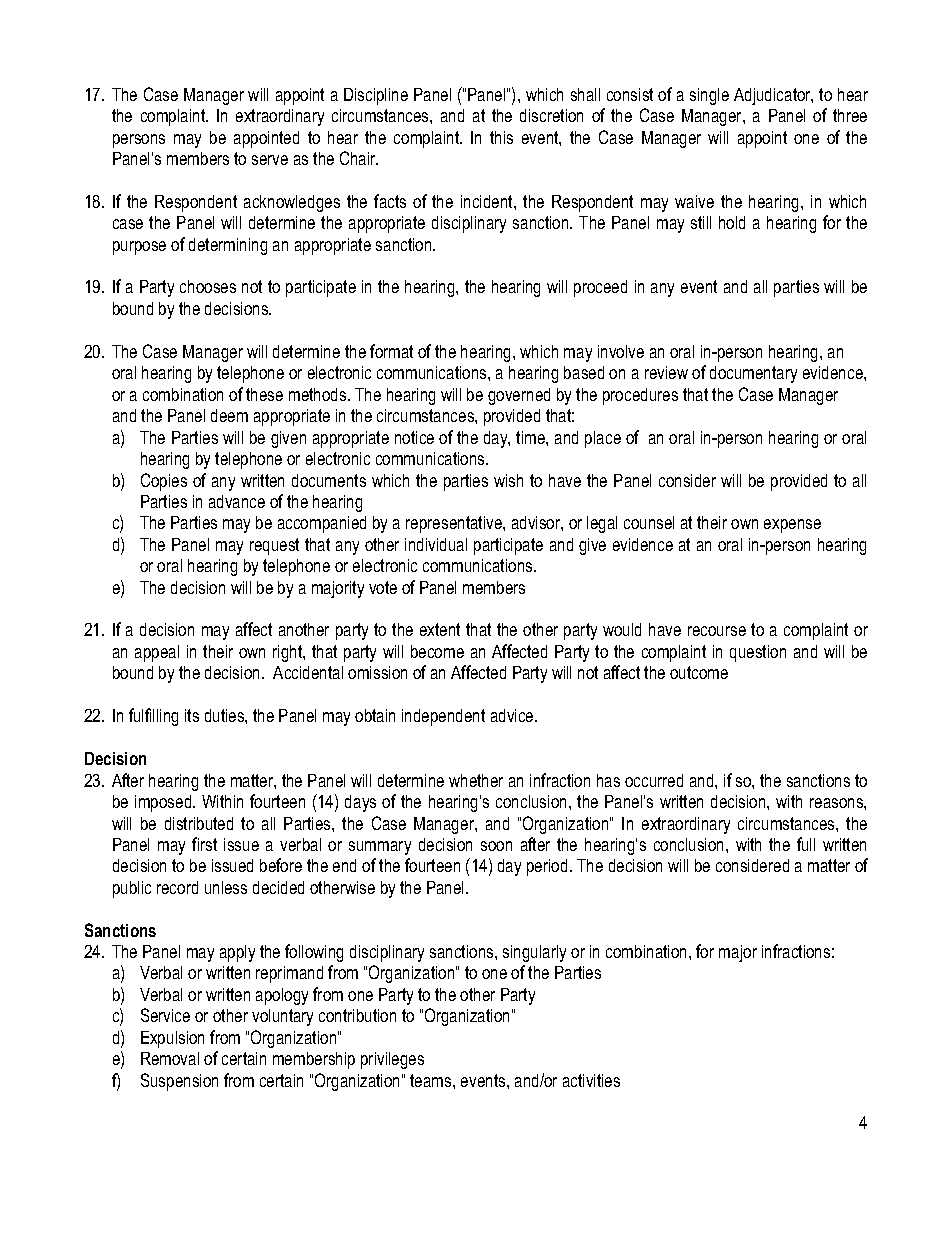 The image size is (952, 1233). What do you see at coordinates (229, 415) in the page?
I see `deem` at bounding box center [229, 415].
